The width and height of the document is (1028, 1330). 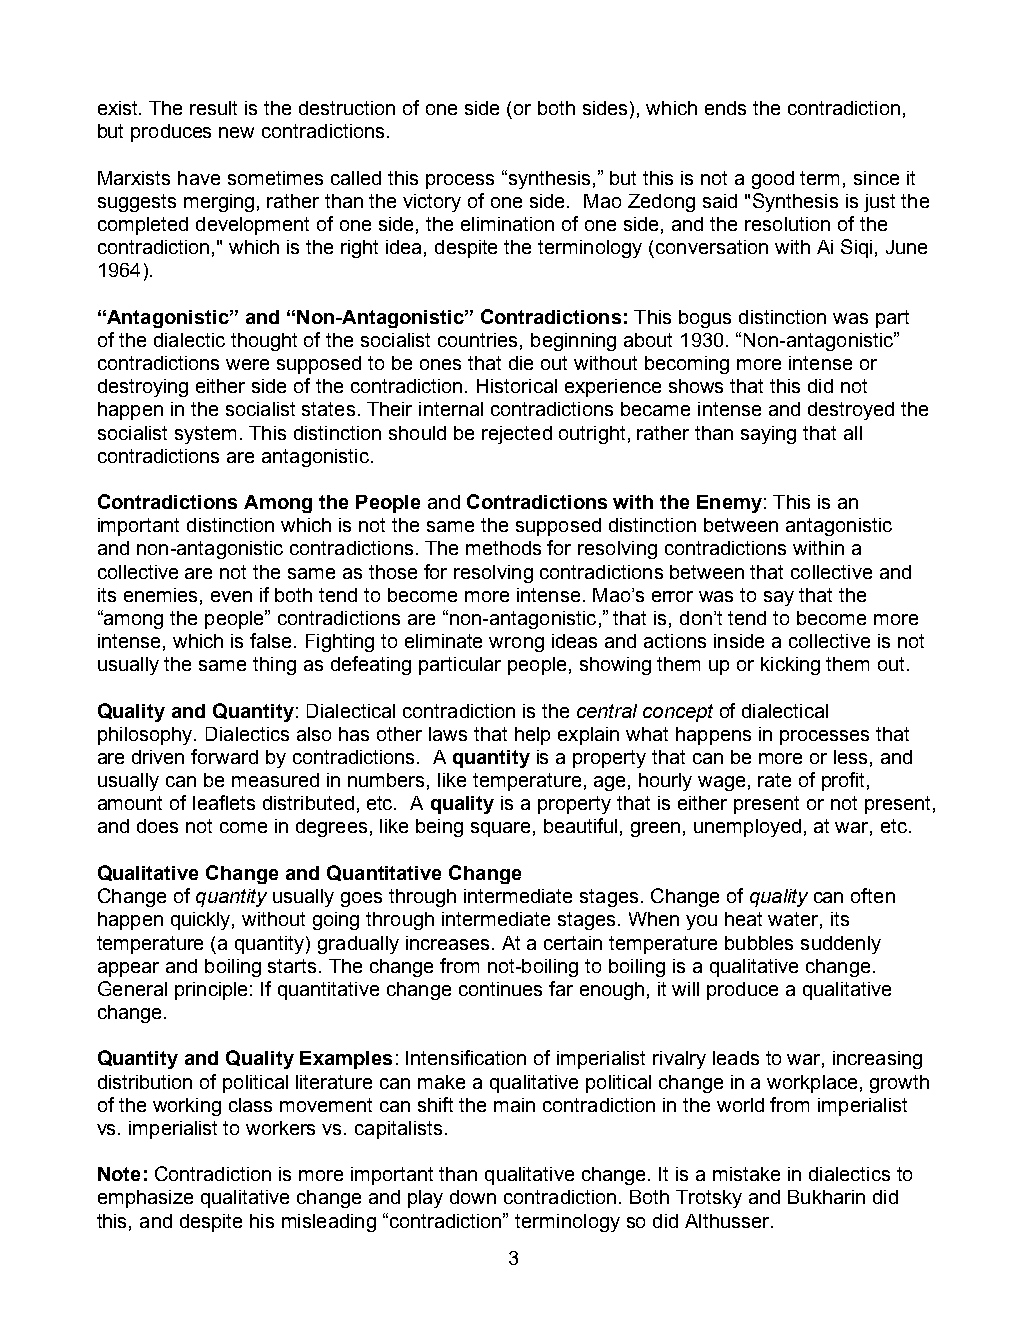 What do you see at coordinates (516, 644) in the document?
I see `wrong` at bounding box center [516, 644].
